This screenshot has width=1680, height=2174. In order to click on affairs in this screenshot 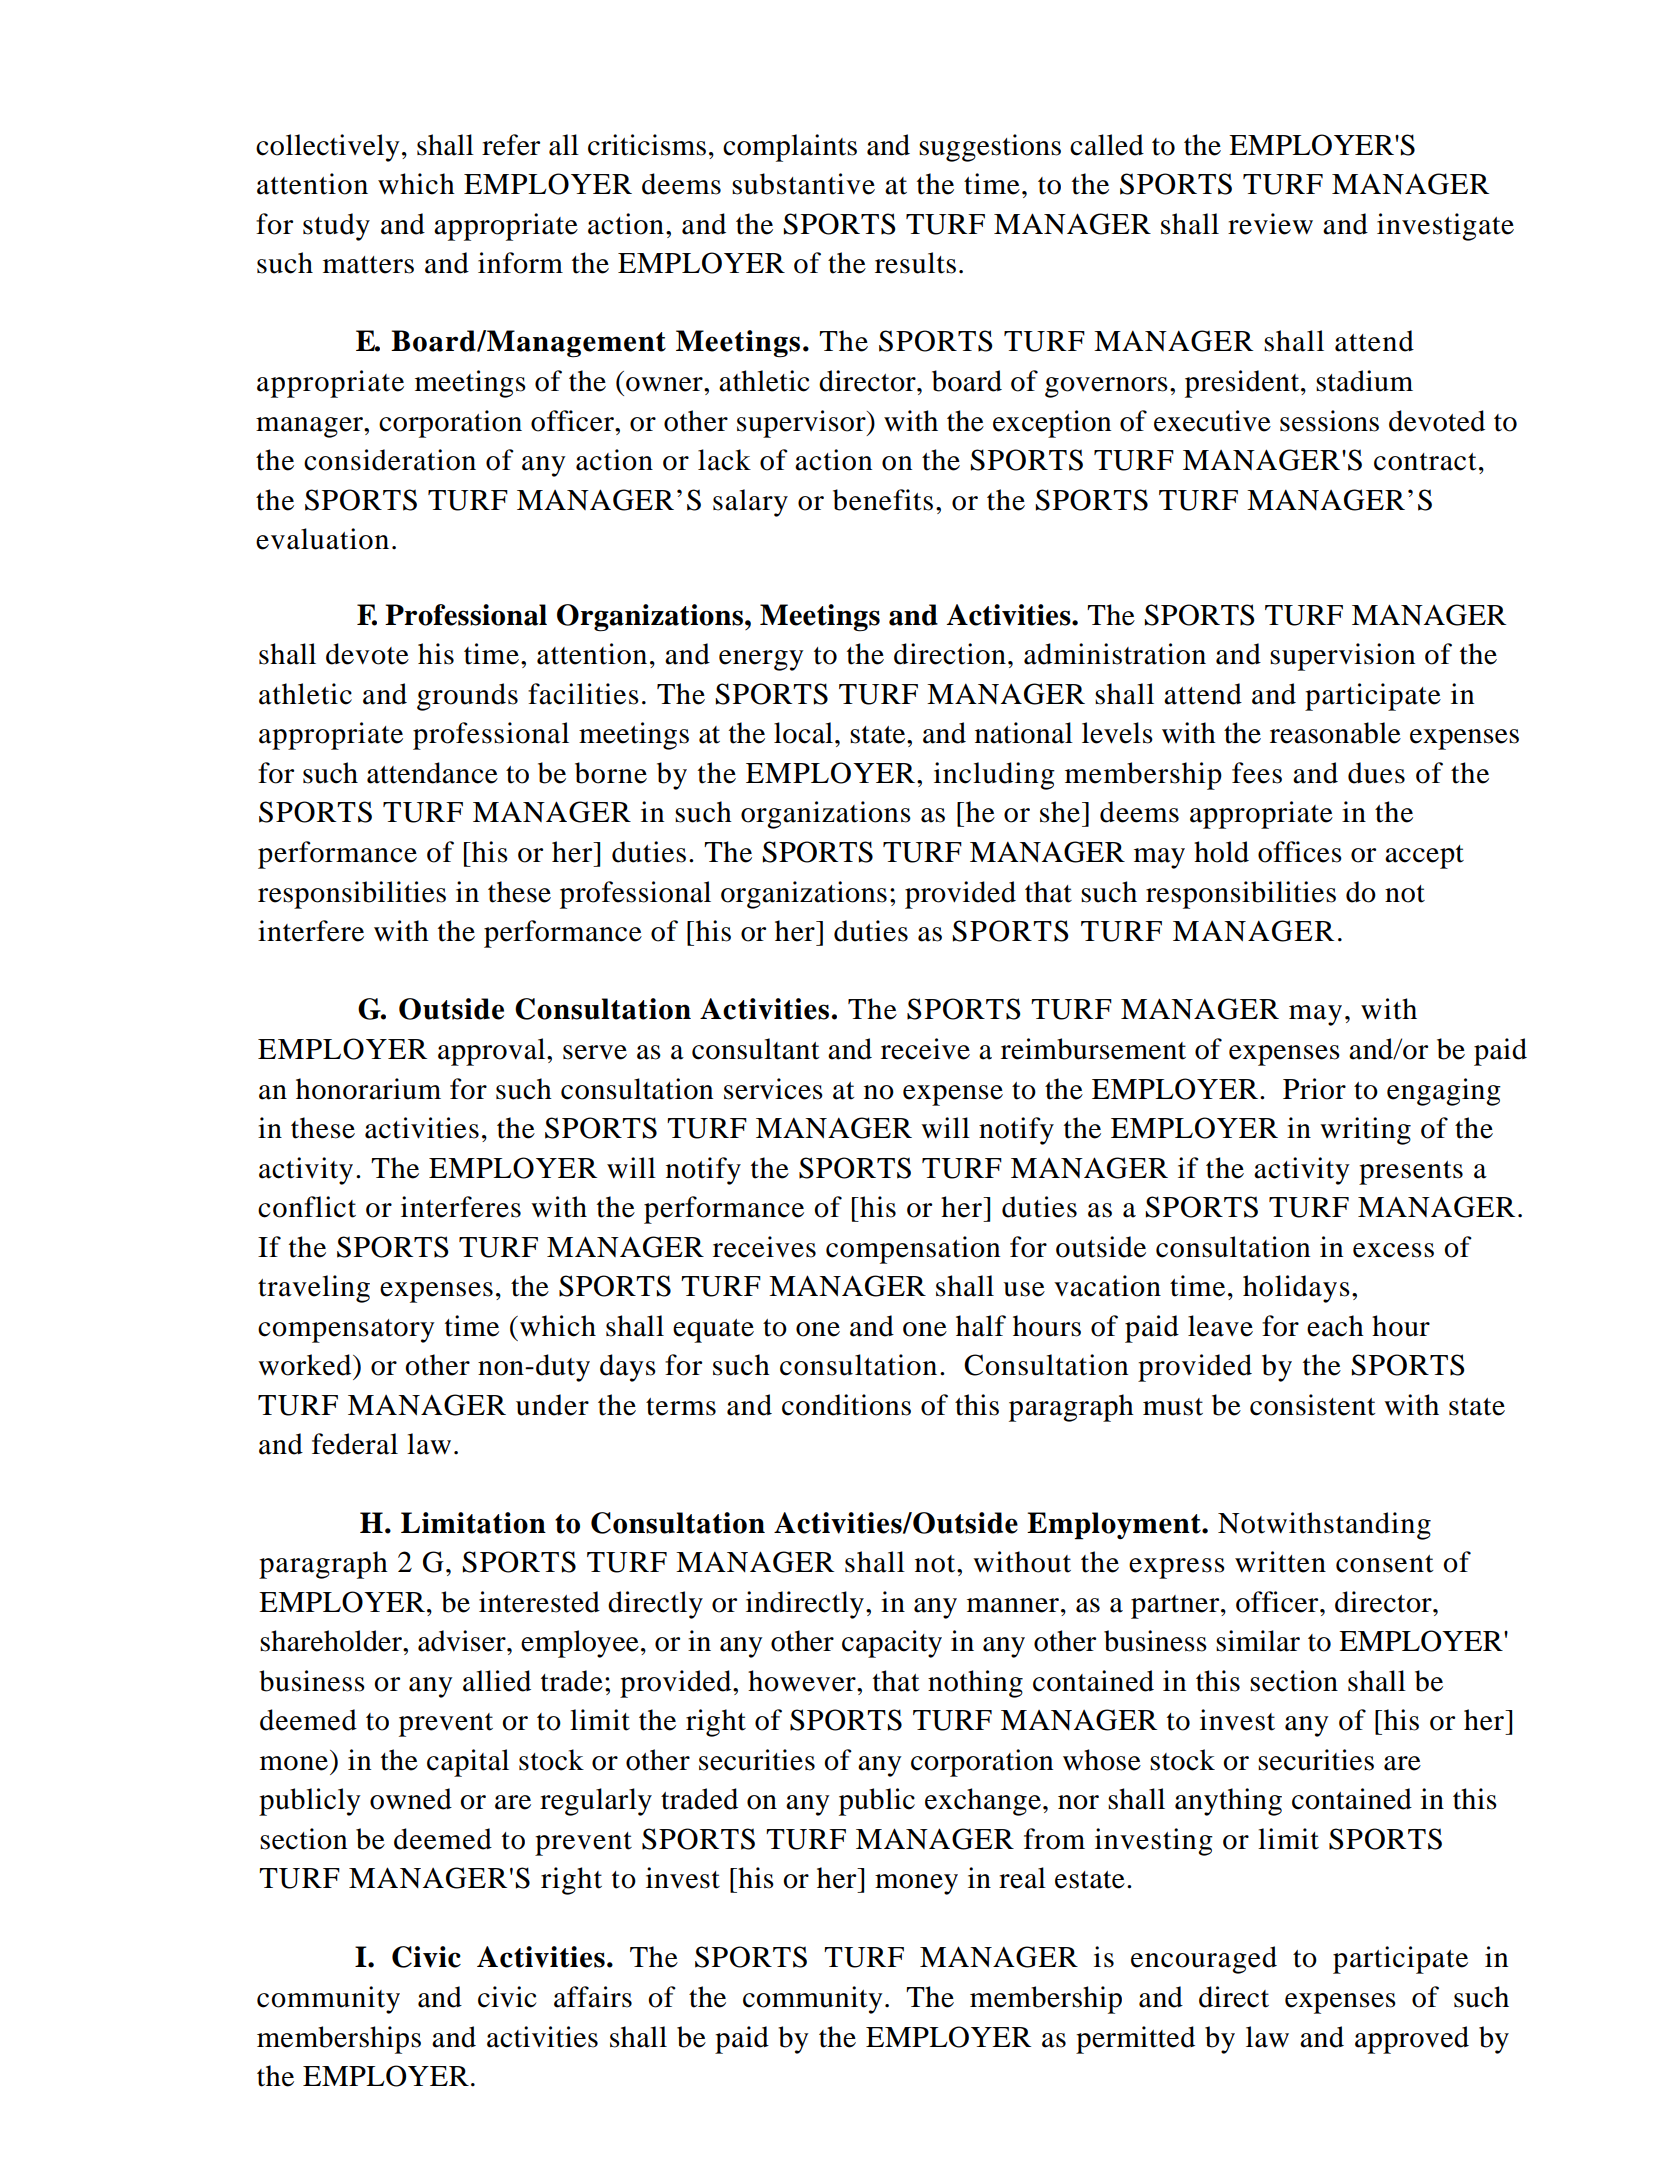, I will do `click(593, 1997)`.
